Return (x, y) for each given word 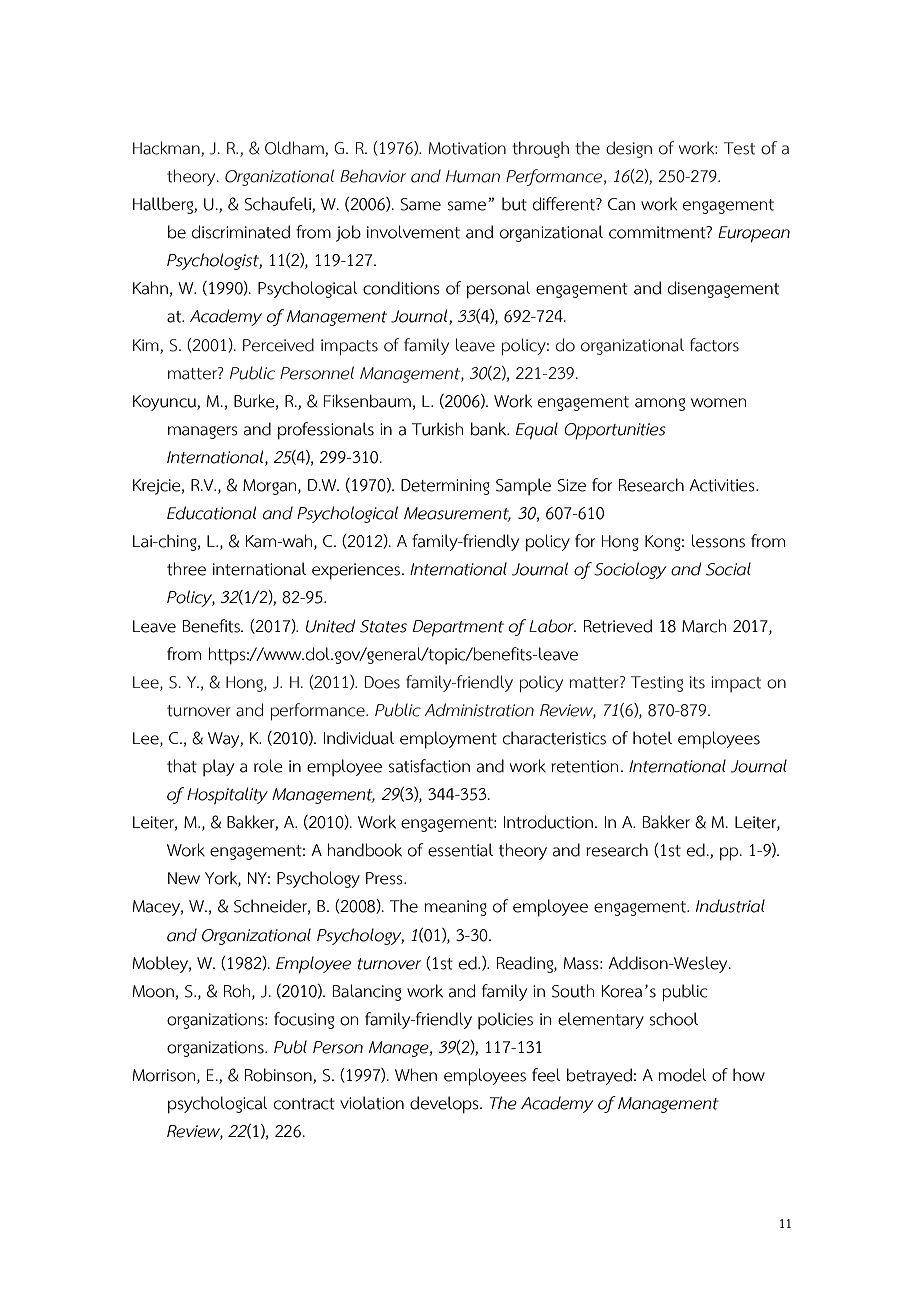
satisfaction (429, 766)
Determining (445, 487)
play (218, 767)
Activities (723, 485)
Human (473, 176)
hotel (652, 738)
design (629, 149)
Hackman (167, 149)
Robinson (279, 1076)
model (682, 1075)
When (416, 1075)
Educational (211, 513)
